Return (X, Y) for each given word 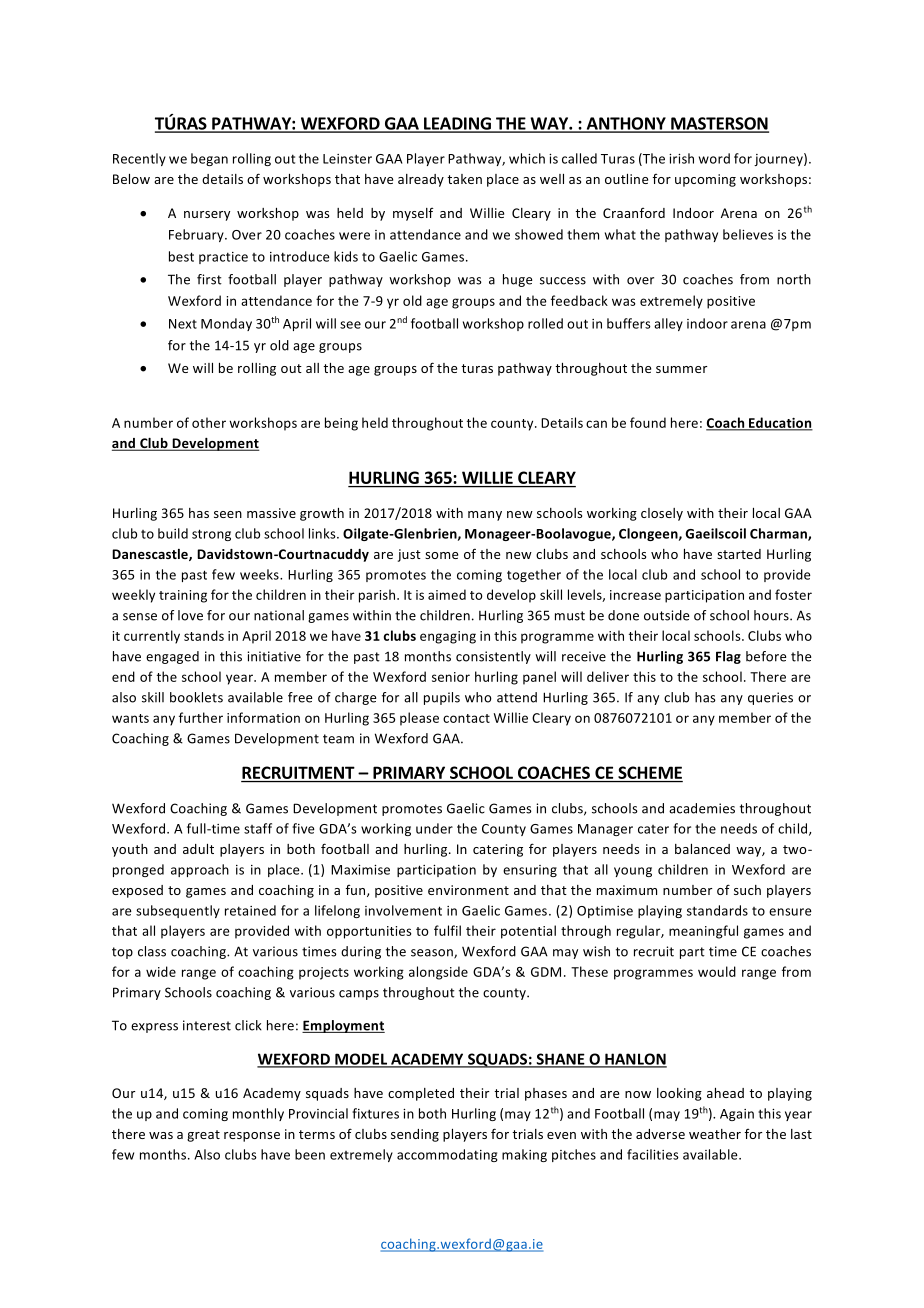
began (209, 159)
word (714, 158)
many (485, 516)
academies (702, 808)
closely (662, 514)
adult (198, 849)
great (203, 1136)
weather (715, 1134)
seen (228, 514)
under (434, 828)
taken (464, 179)
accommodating (447, 1155)
